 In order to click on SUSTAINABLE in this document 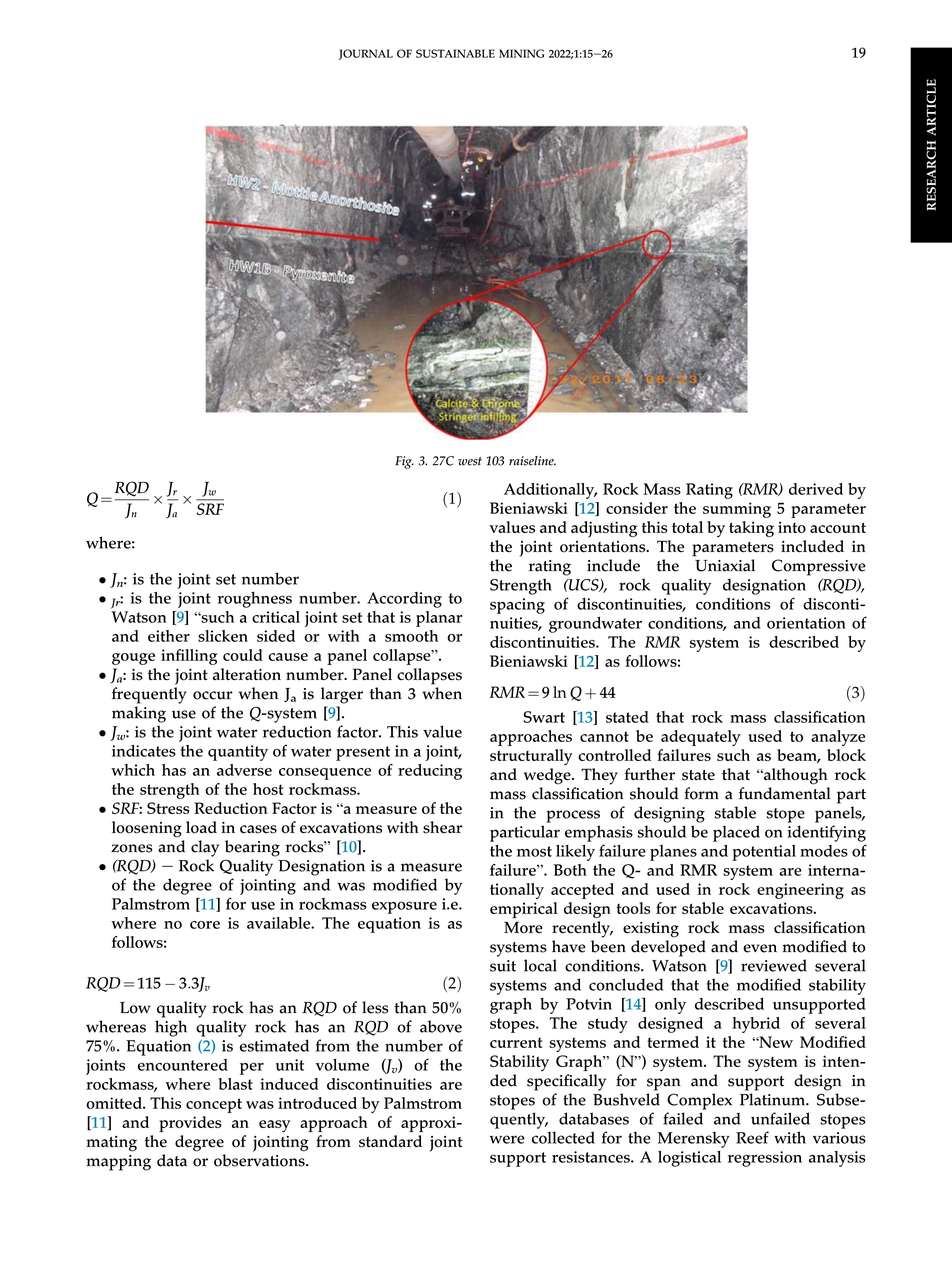, I will do `click(455, 53)`.
